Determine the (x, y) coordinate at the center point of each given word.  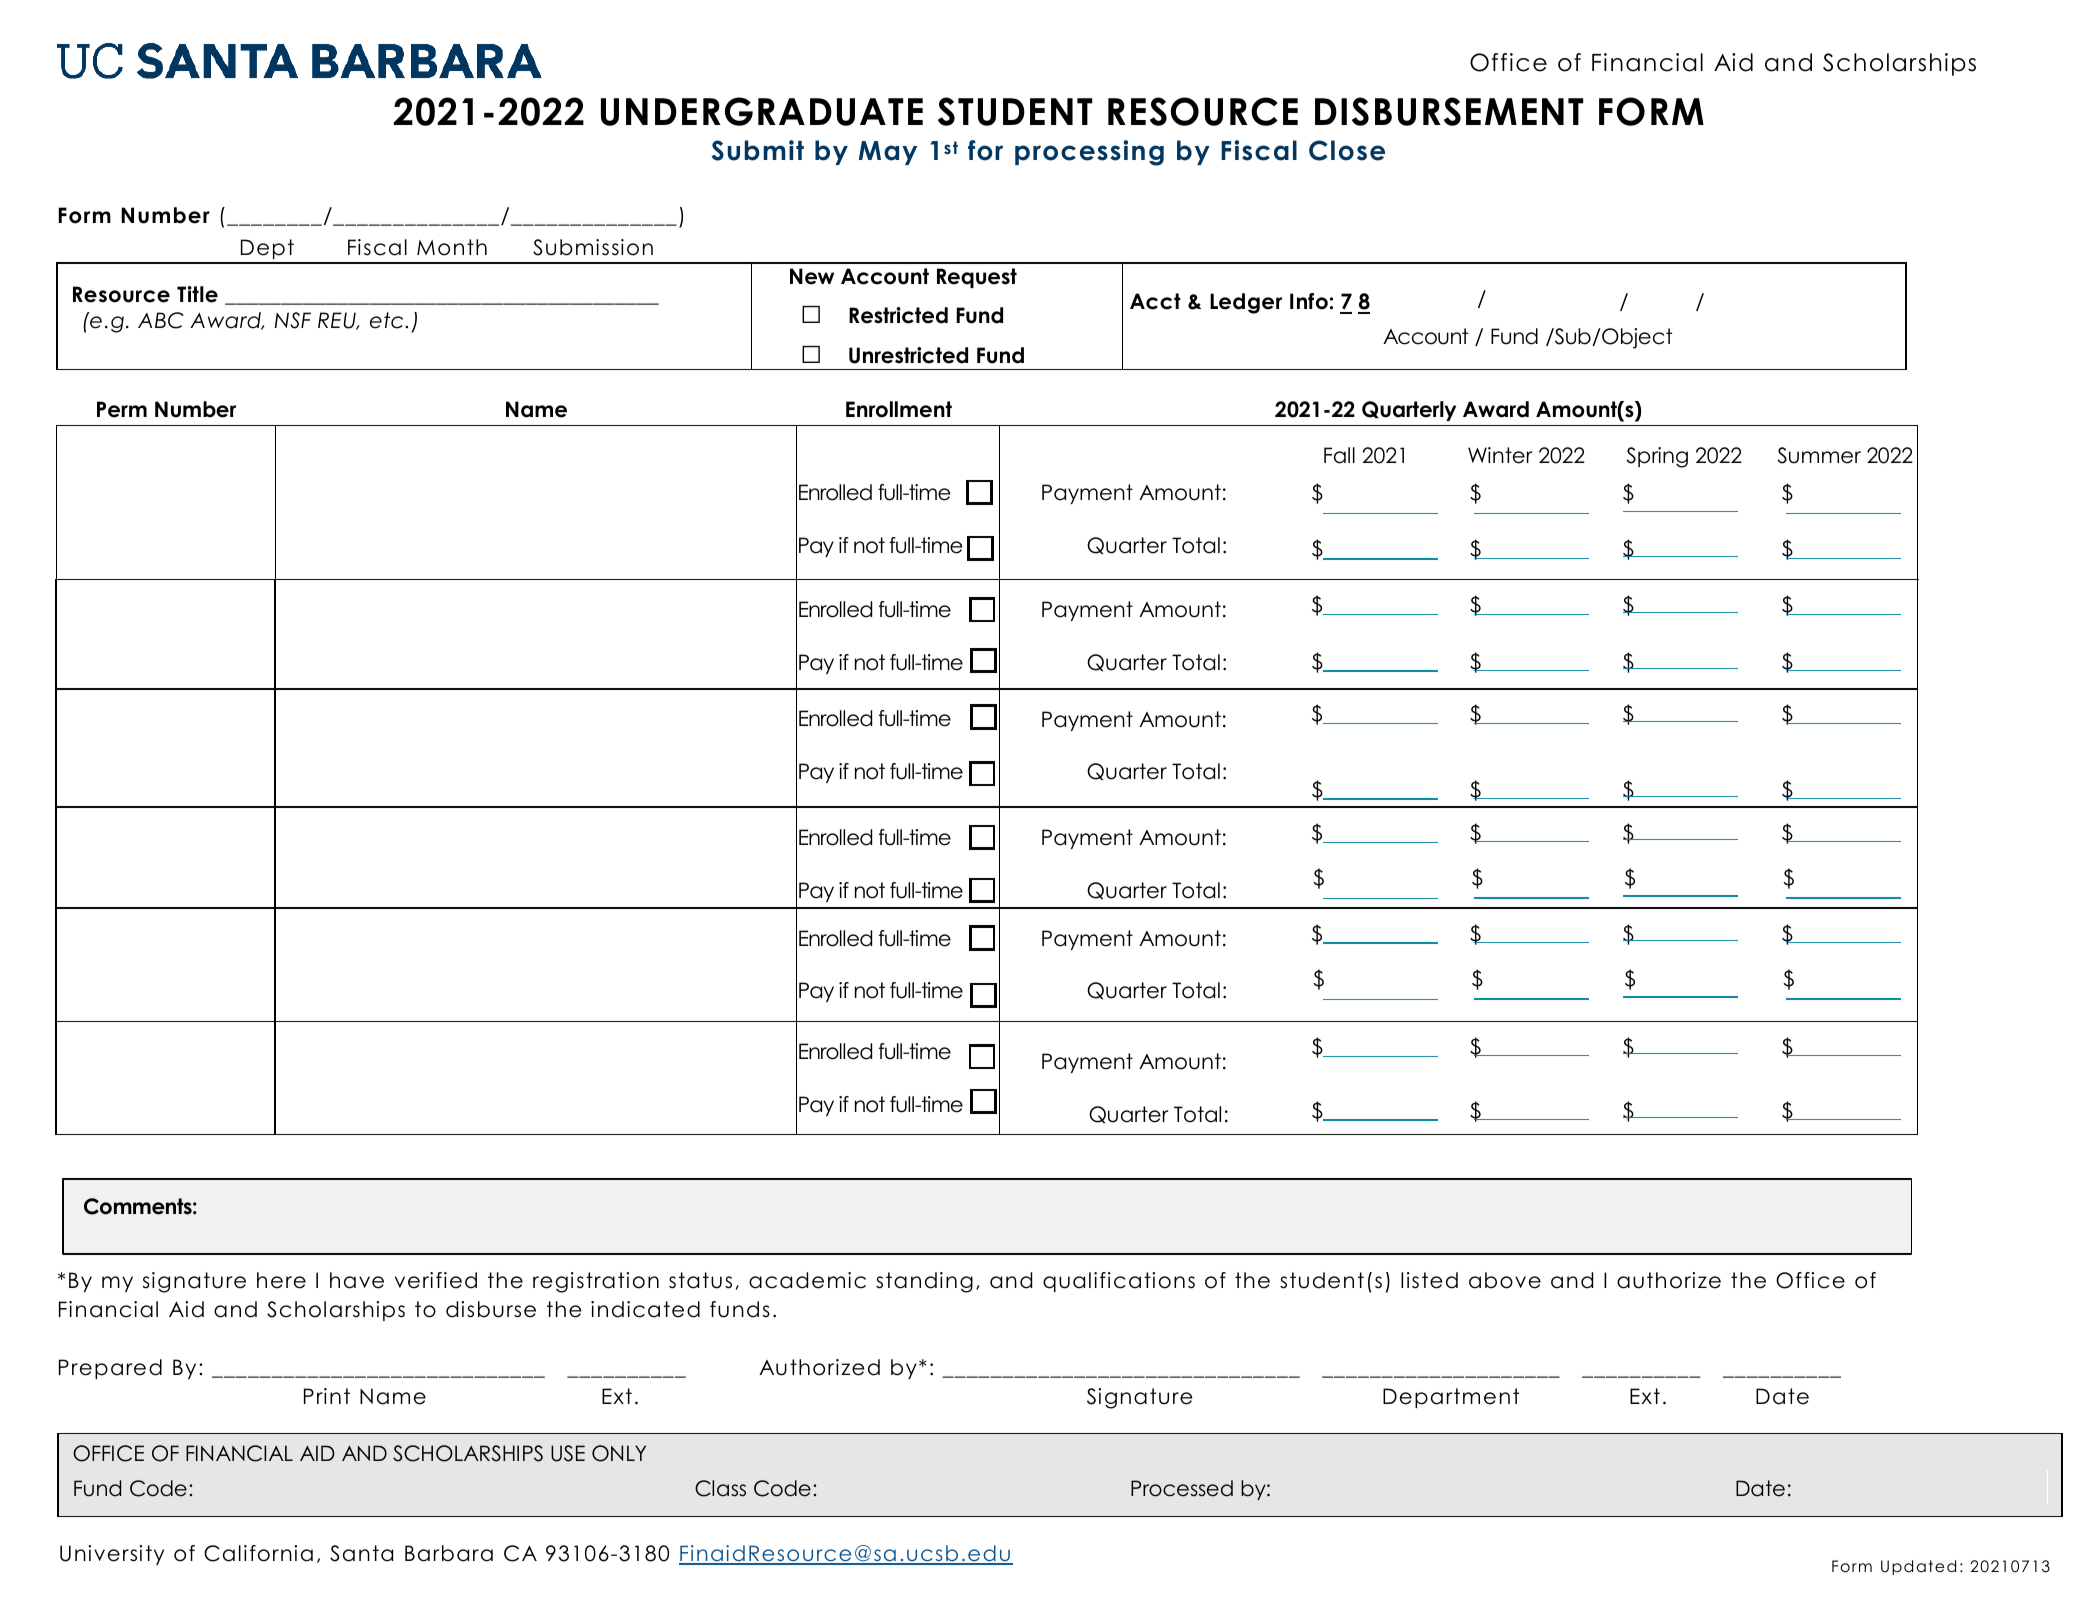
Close (1347, 150)
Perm (122, 409)
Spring (1657, 457)
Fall (1339, 455)
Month (452, 247)
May (888, 153)
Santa (361, 1553)
